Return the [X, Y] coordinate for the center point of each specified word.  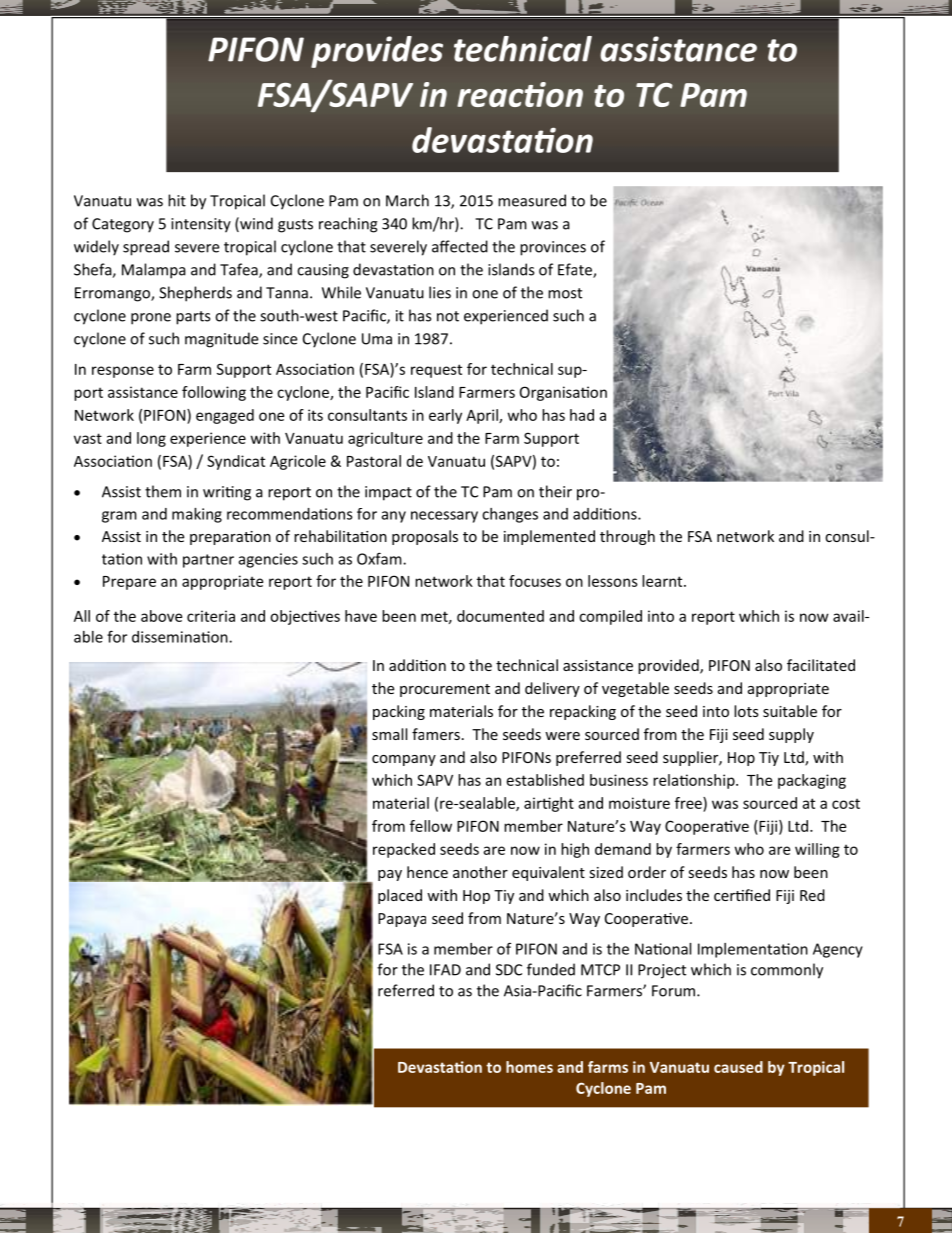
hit [177, 200]
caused [738, 1067]
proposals [425, 537]
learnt [663, 581]
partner [208, 561]
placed [400, 896]
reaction [520, 94]
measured [532, 200]
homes [529, 1067]
